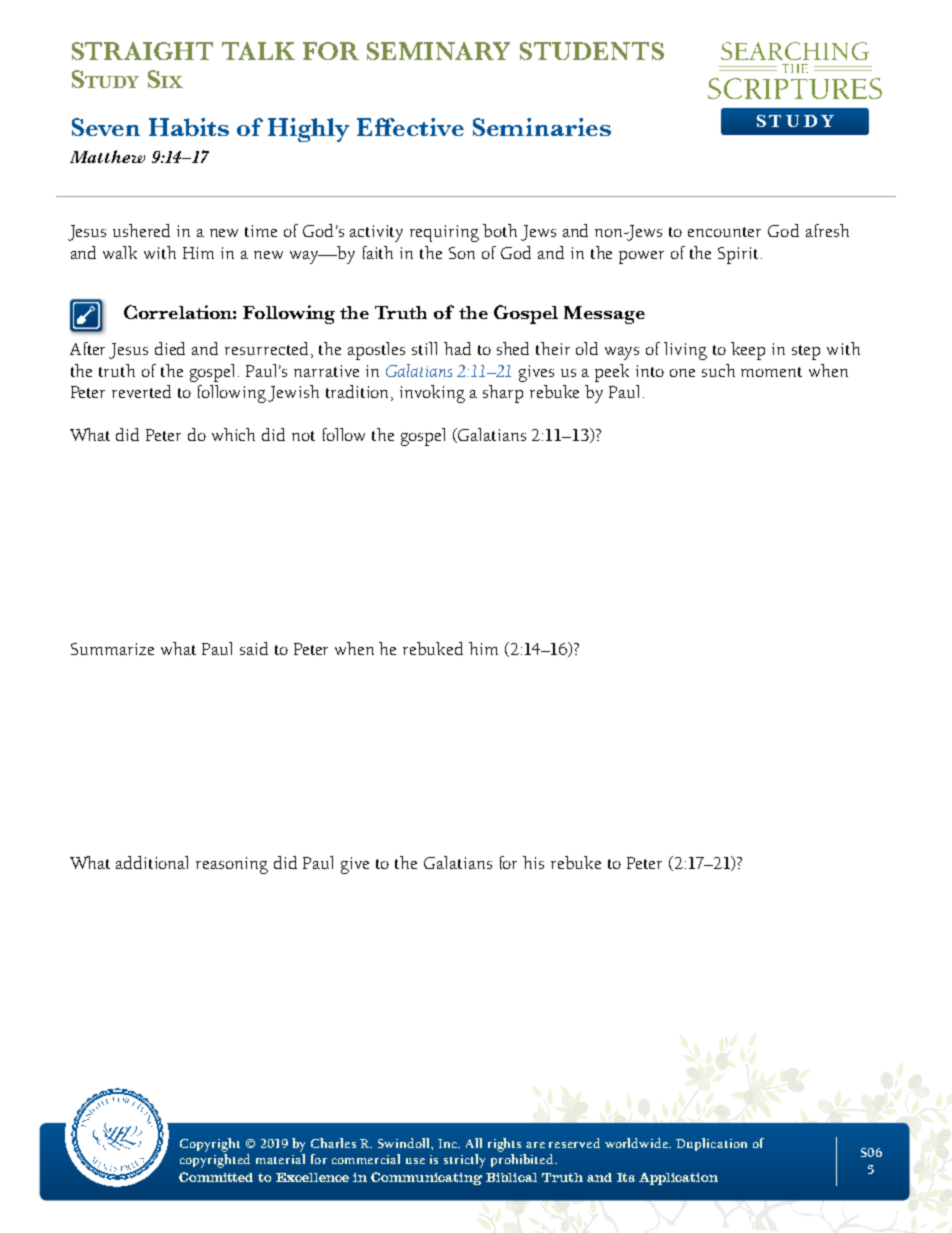 The height and width of the document is (1233, 952). What do you see at coordinates (711, 1144) in the document?
I see `Duplication` at bounding box center [711, 1144].
